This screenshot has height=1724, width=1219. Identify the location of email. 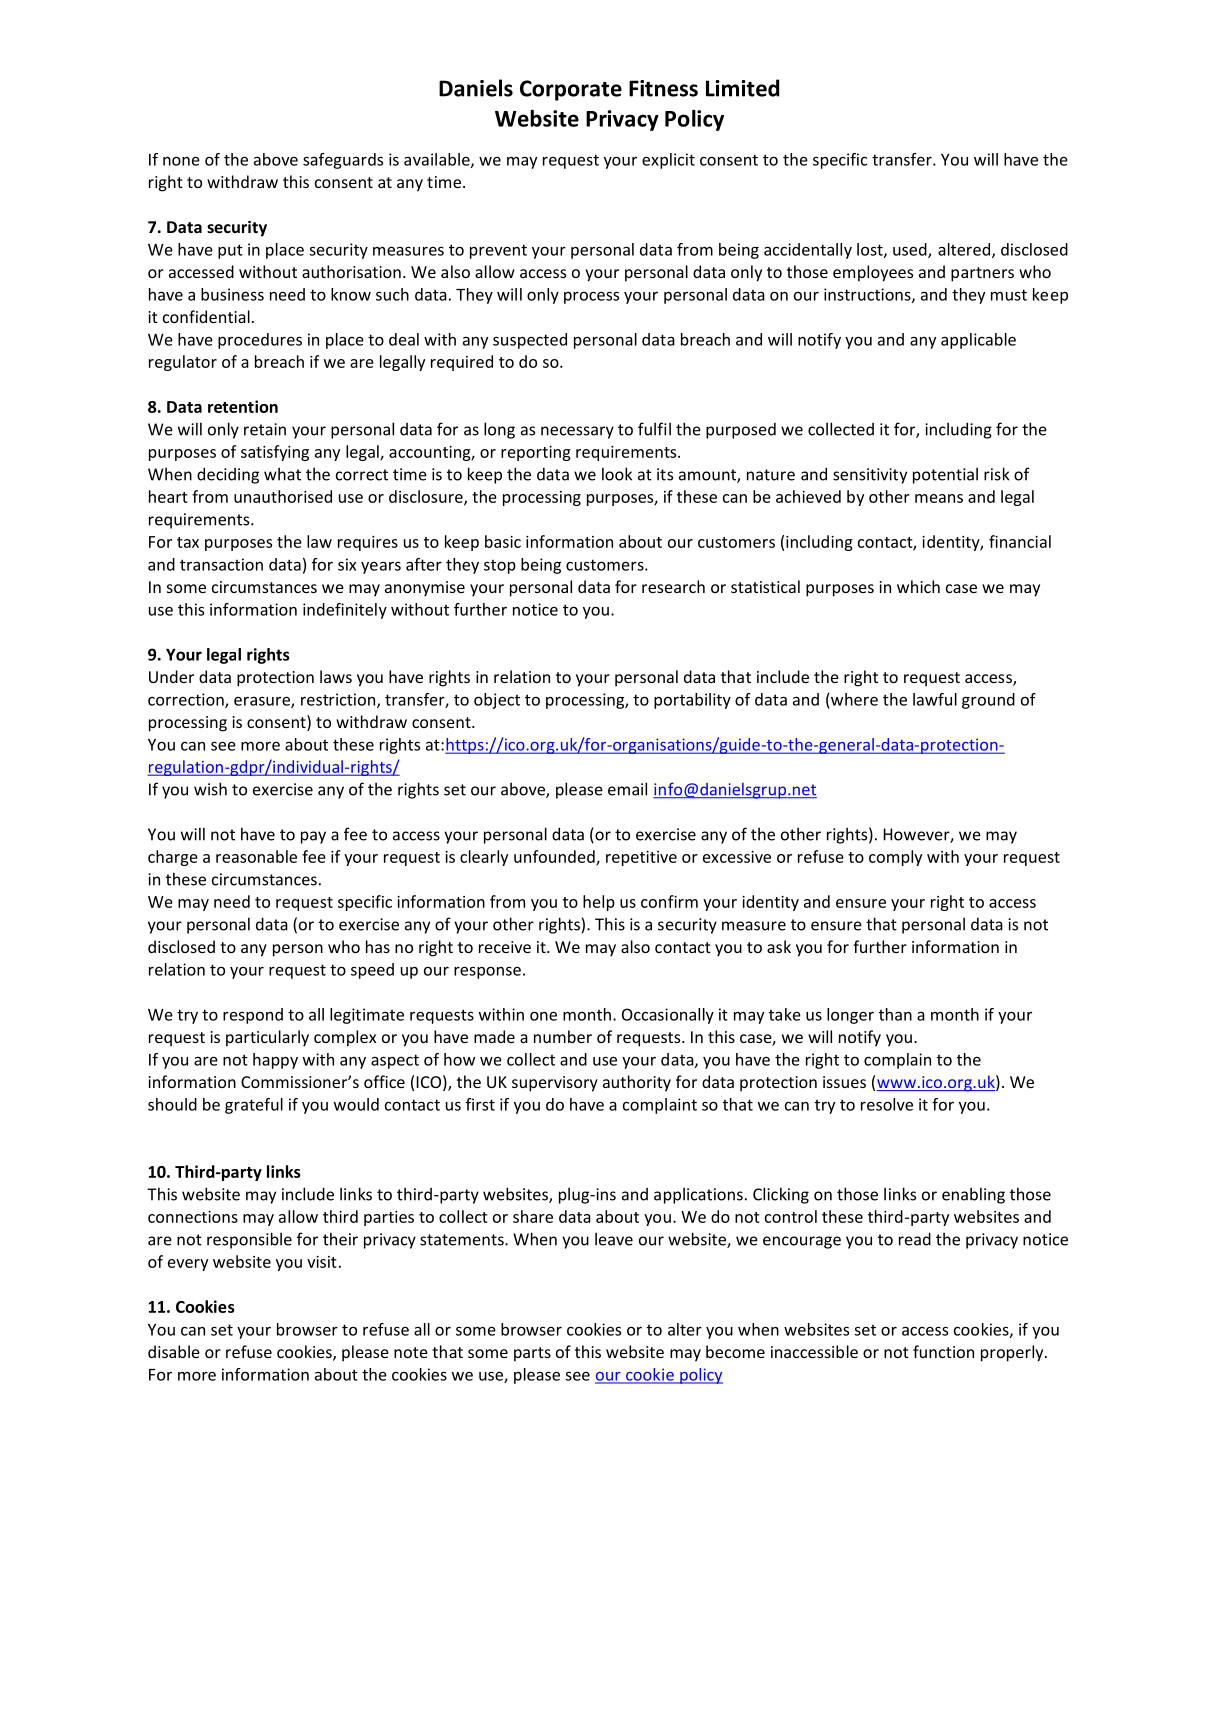
(627, 789).
